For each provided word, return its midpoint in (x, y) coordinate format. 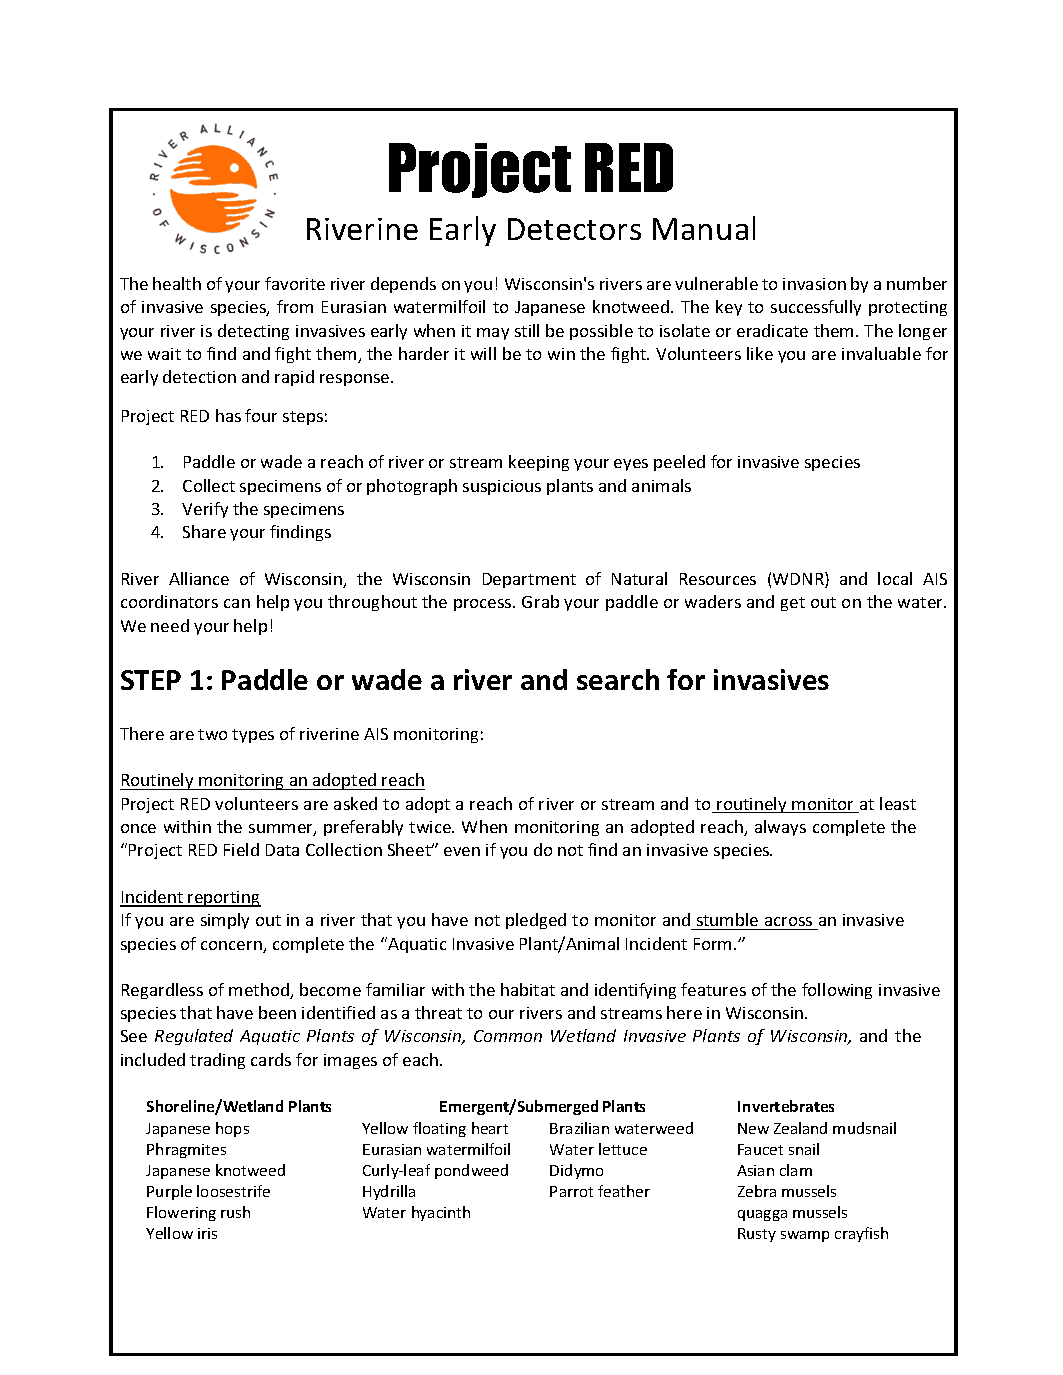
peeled (679, 463)
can (237, 603)
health (177, 283)
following (837, 991)
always (780, 828)
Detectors (574, 229)
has (228, 415)
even (462, 851)
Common (508, 1036)
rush (235, 1212)
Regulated (194, 1037)
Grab (540, 601)
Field (241, 849)
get (793, 604)
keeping (539, 463)
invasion (814, 284)
